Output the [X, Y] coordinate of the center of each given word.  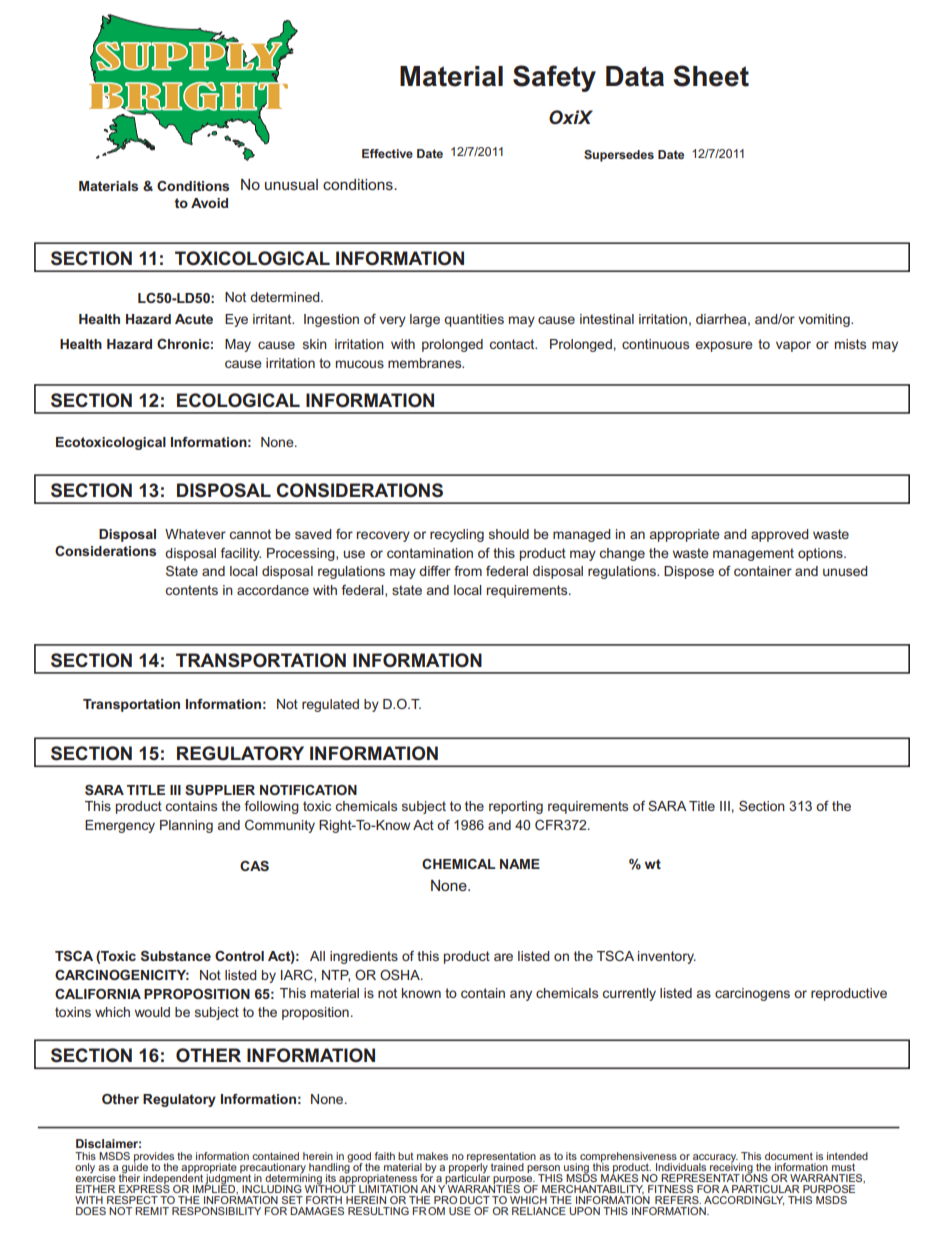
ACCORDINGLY [744, 1201]
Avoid [209, 203]
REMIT [152, 1211]
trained [507, 1167]
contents [192, 590]
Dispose [689, 572]
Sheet [711, 76]
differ [435, 571]
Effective [387, 153]
